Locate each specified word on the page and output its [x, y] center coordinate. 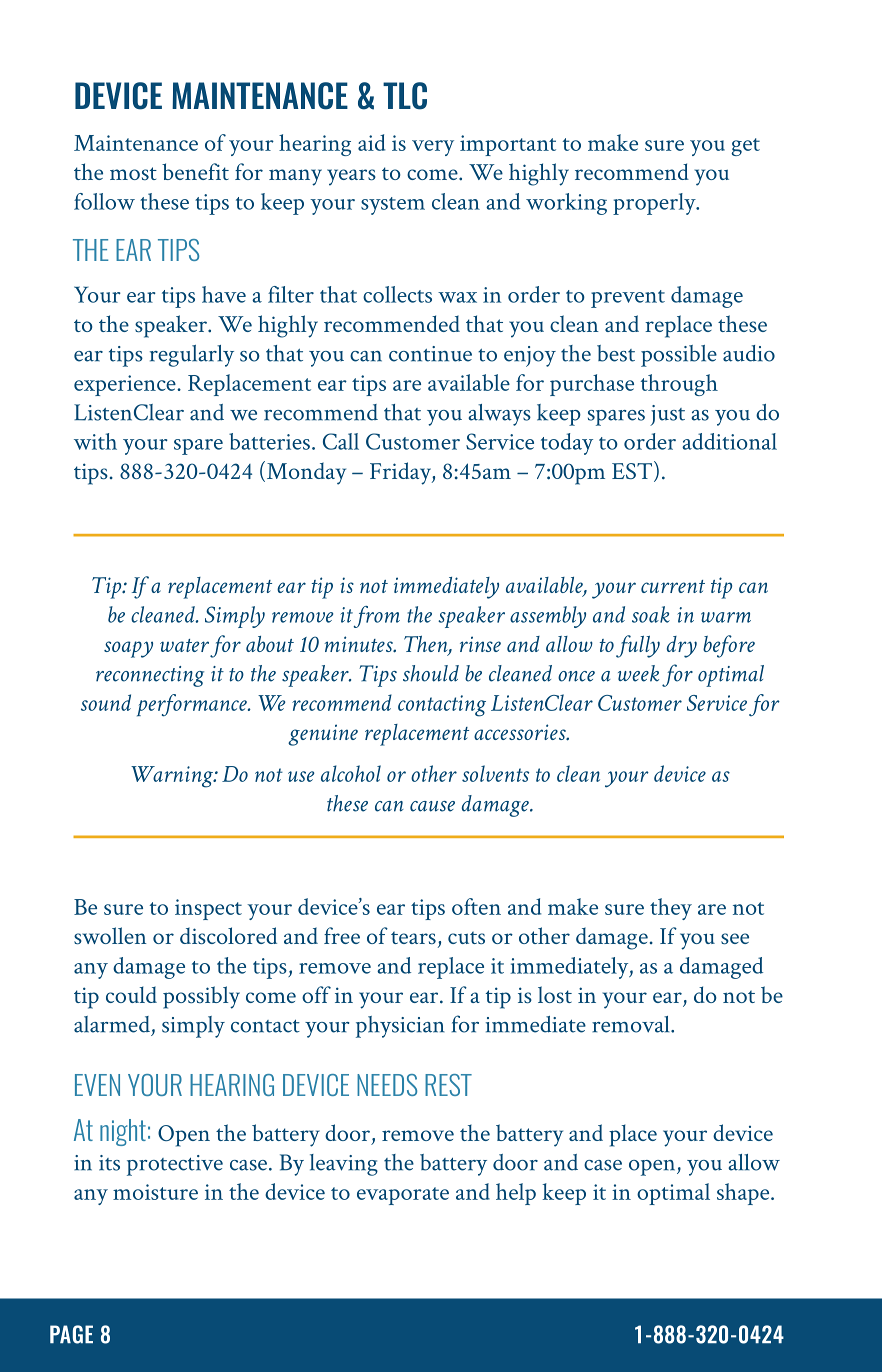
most [133, 173]
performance [193, 705]
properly [655, 204]
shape [744, 1194]
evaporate [403, 1196]
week [638, 673]
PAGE [71, 1334]
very [433, 148]
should [431, 673]
